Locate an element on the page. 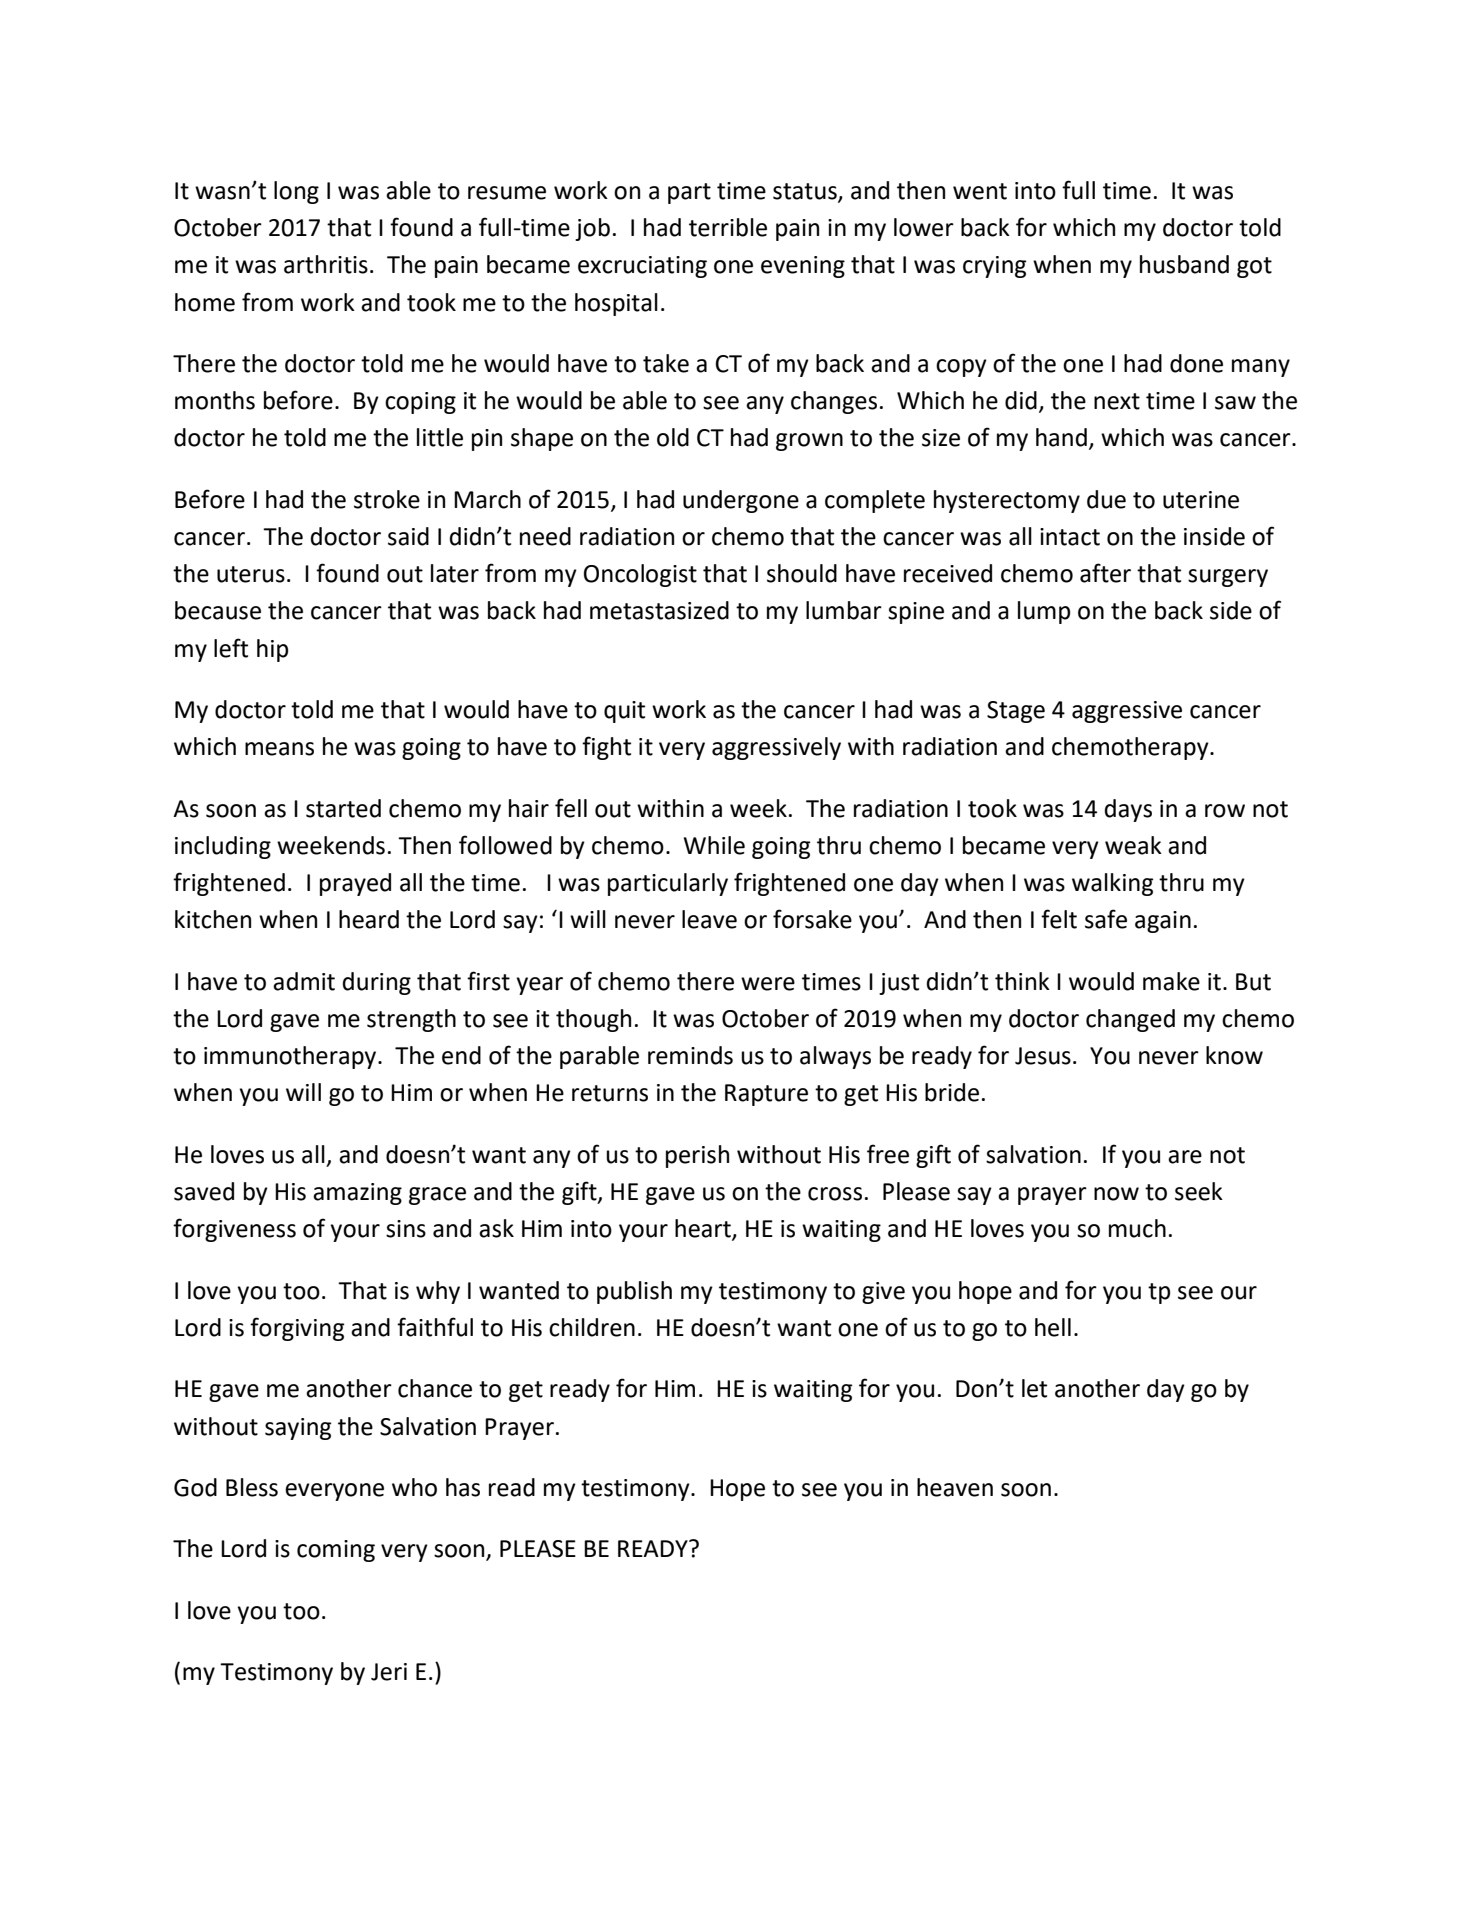 The height and width of the document is (1910, 1476). terrible is located at coordinates (728, 227).
